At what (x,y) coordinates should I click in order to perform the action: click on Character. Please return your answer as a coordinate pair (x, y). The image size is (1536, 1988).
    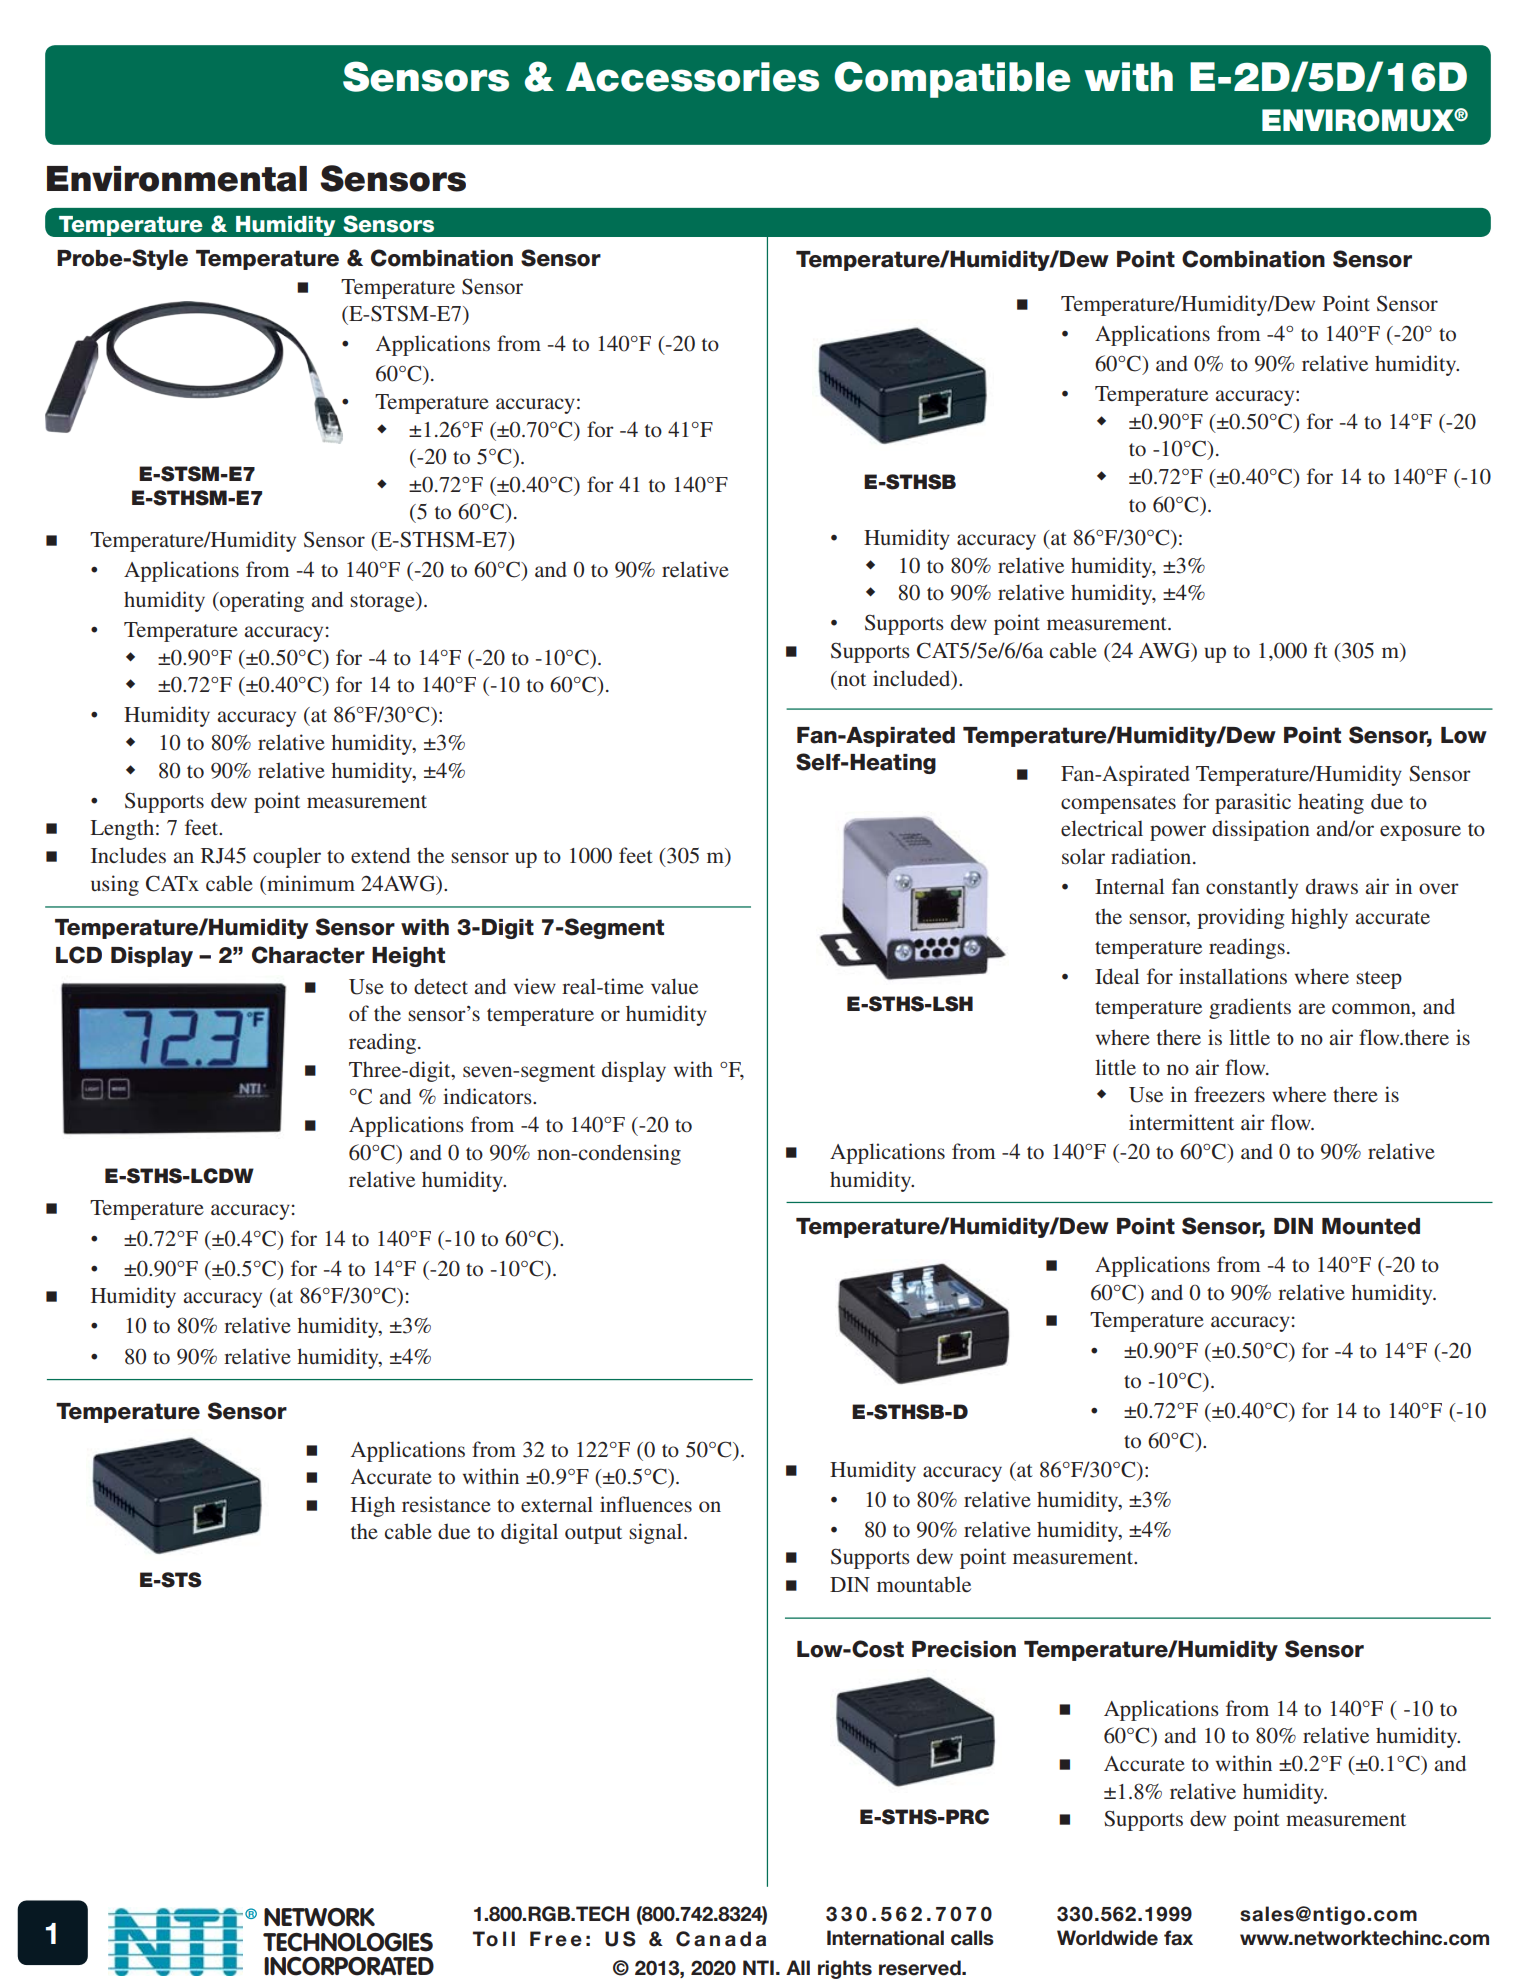
    Looking at the image, I should click on (308, 955).
